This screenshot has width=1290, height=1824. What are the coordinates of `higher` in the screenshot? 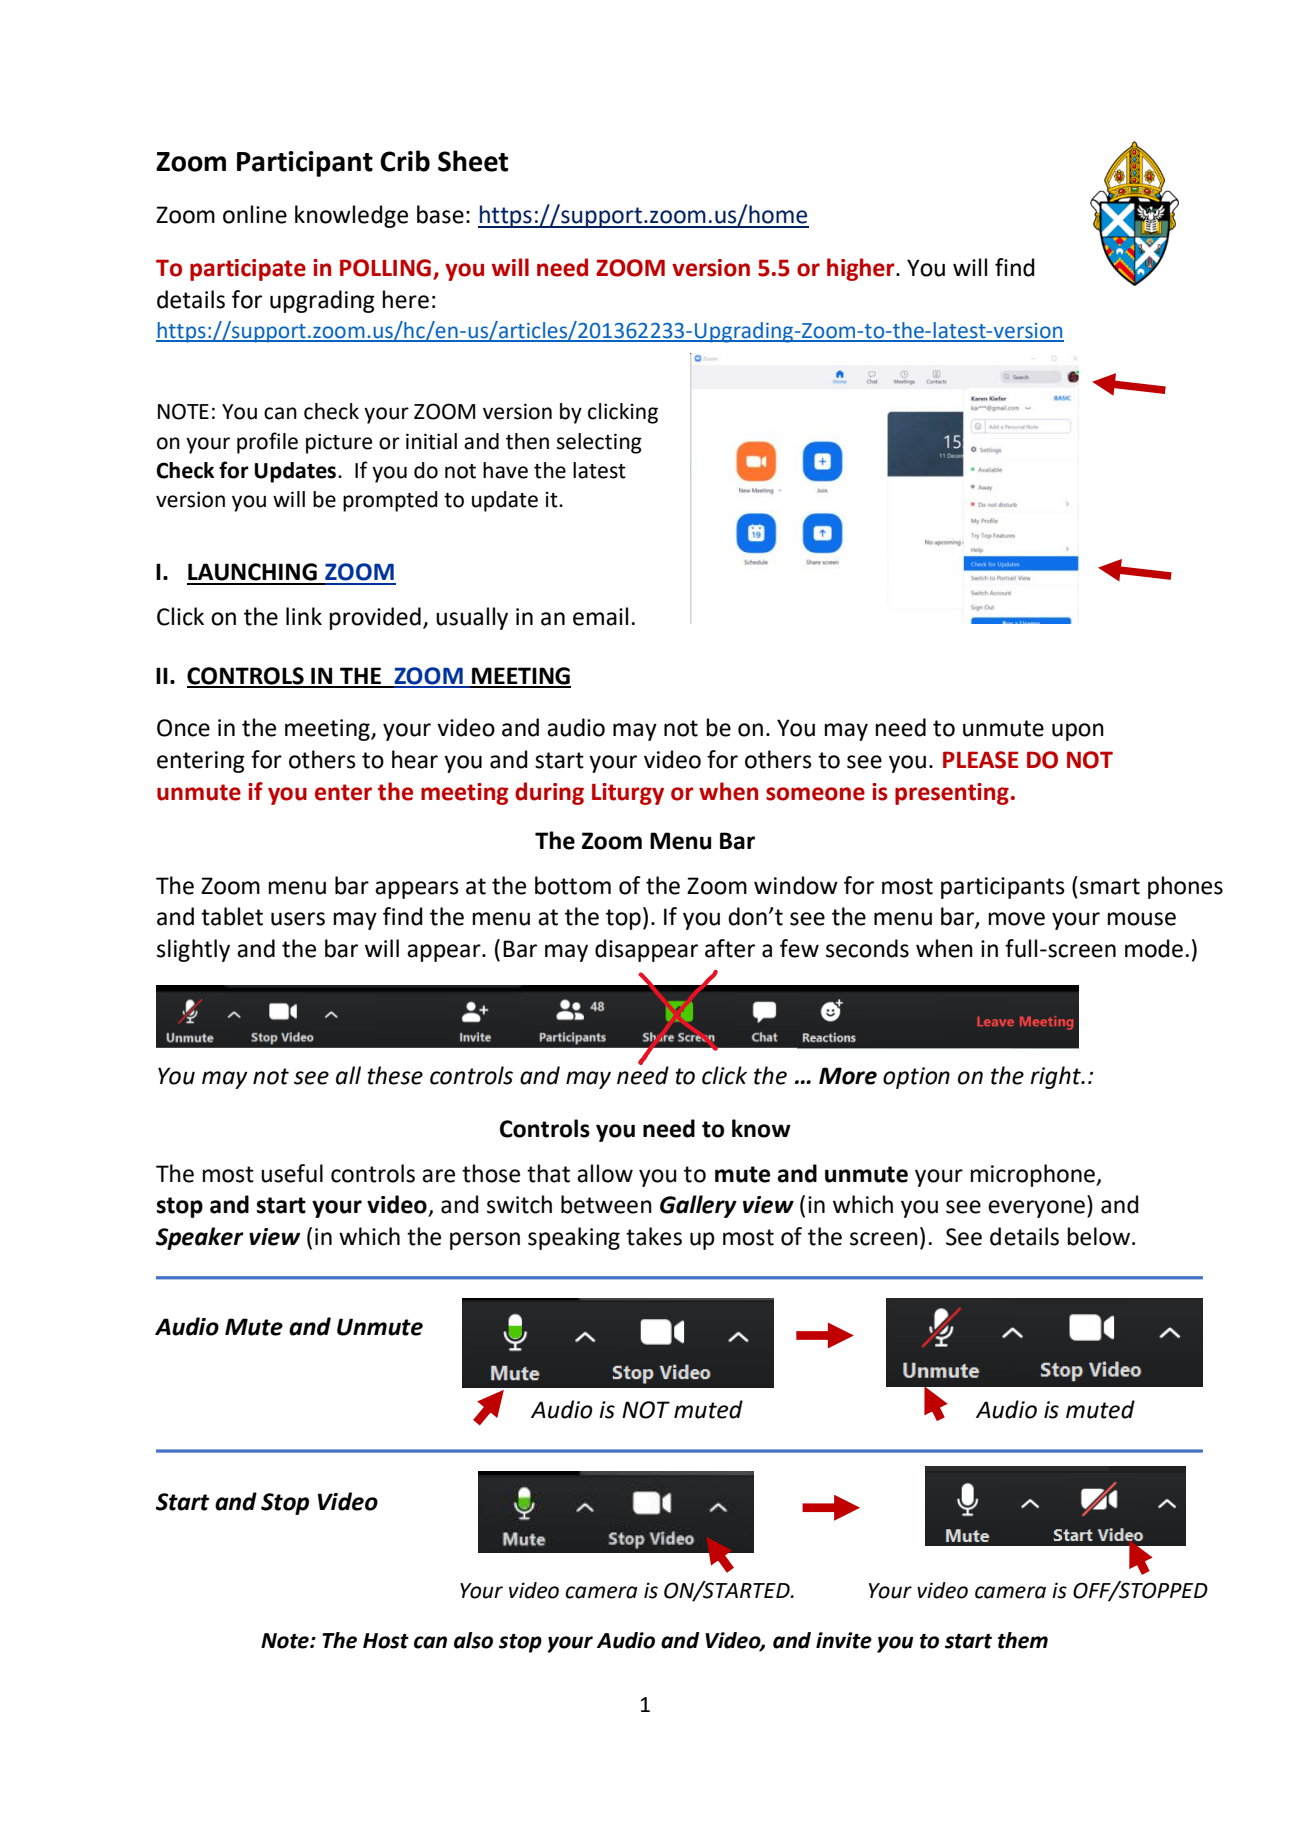 It's located at (862, 269).
